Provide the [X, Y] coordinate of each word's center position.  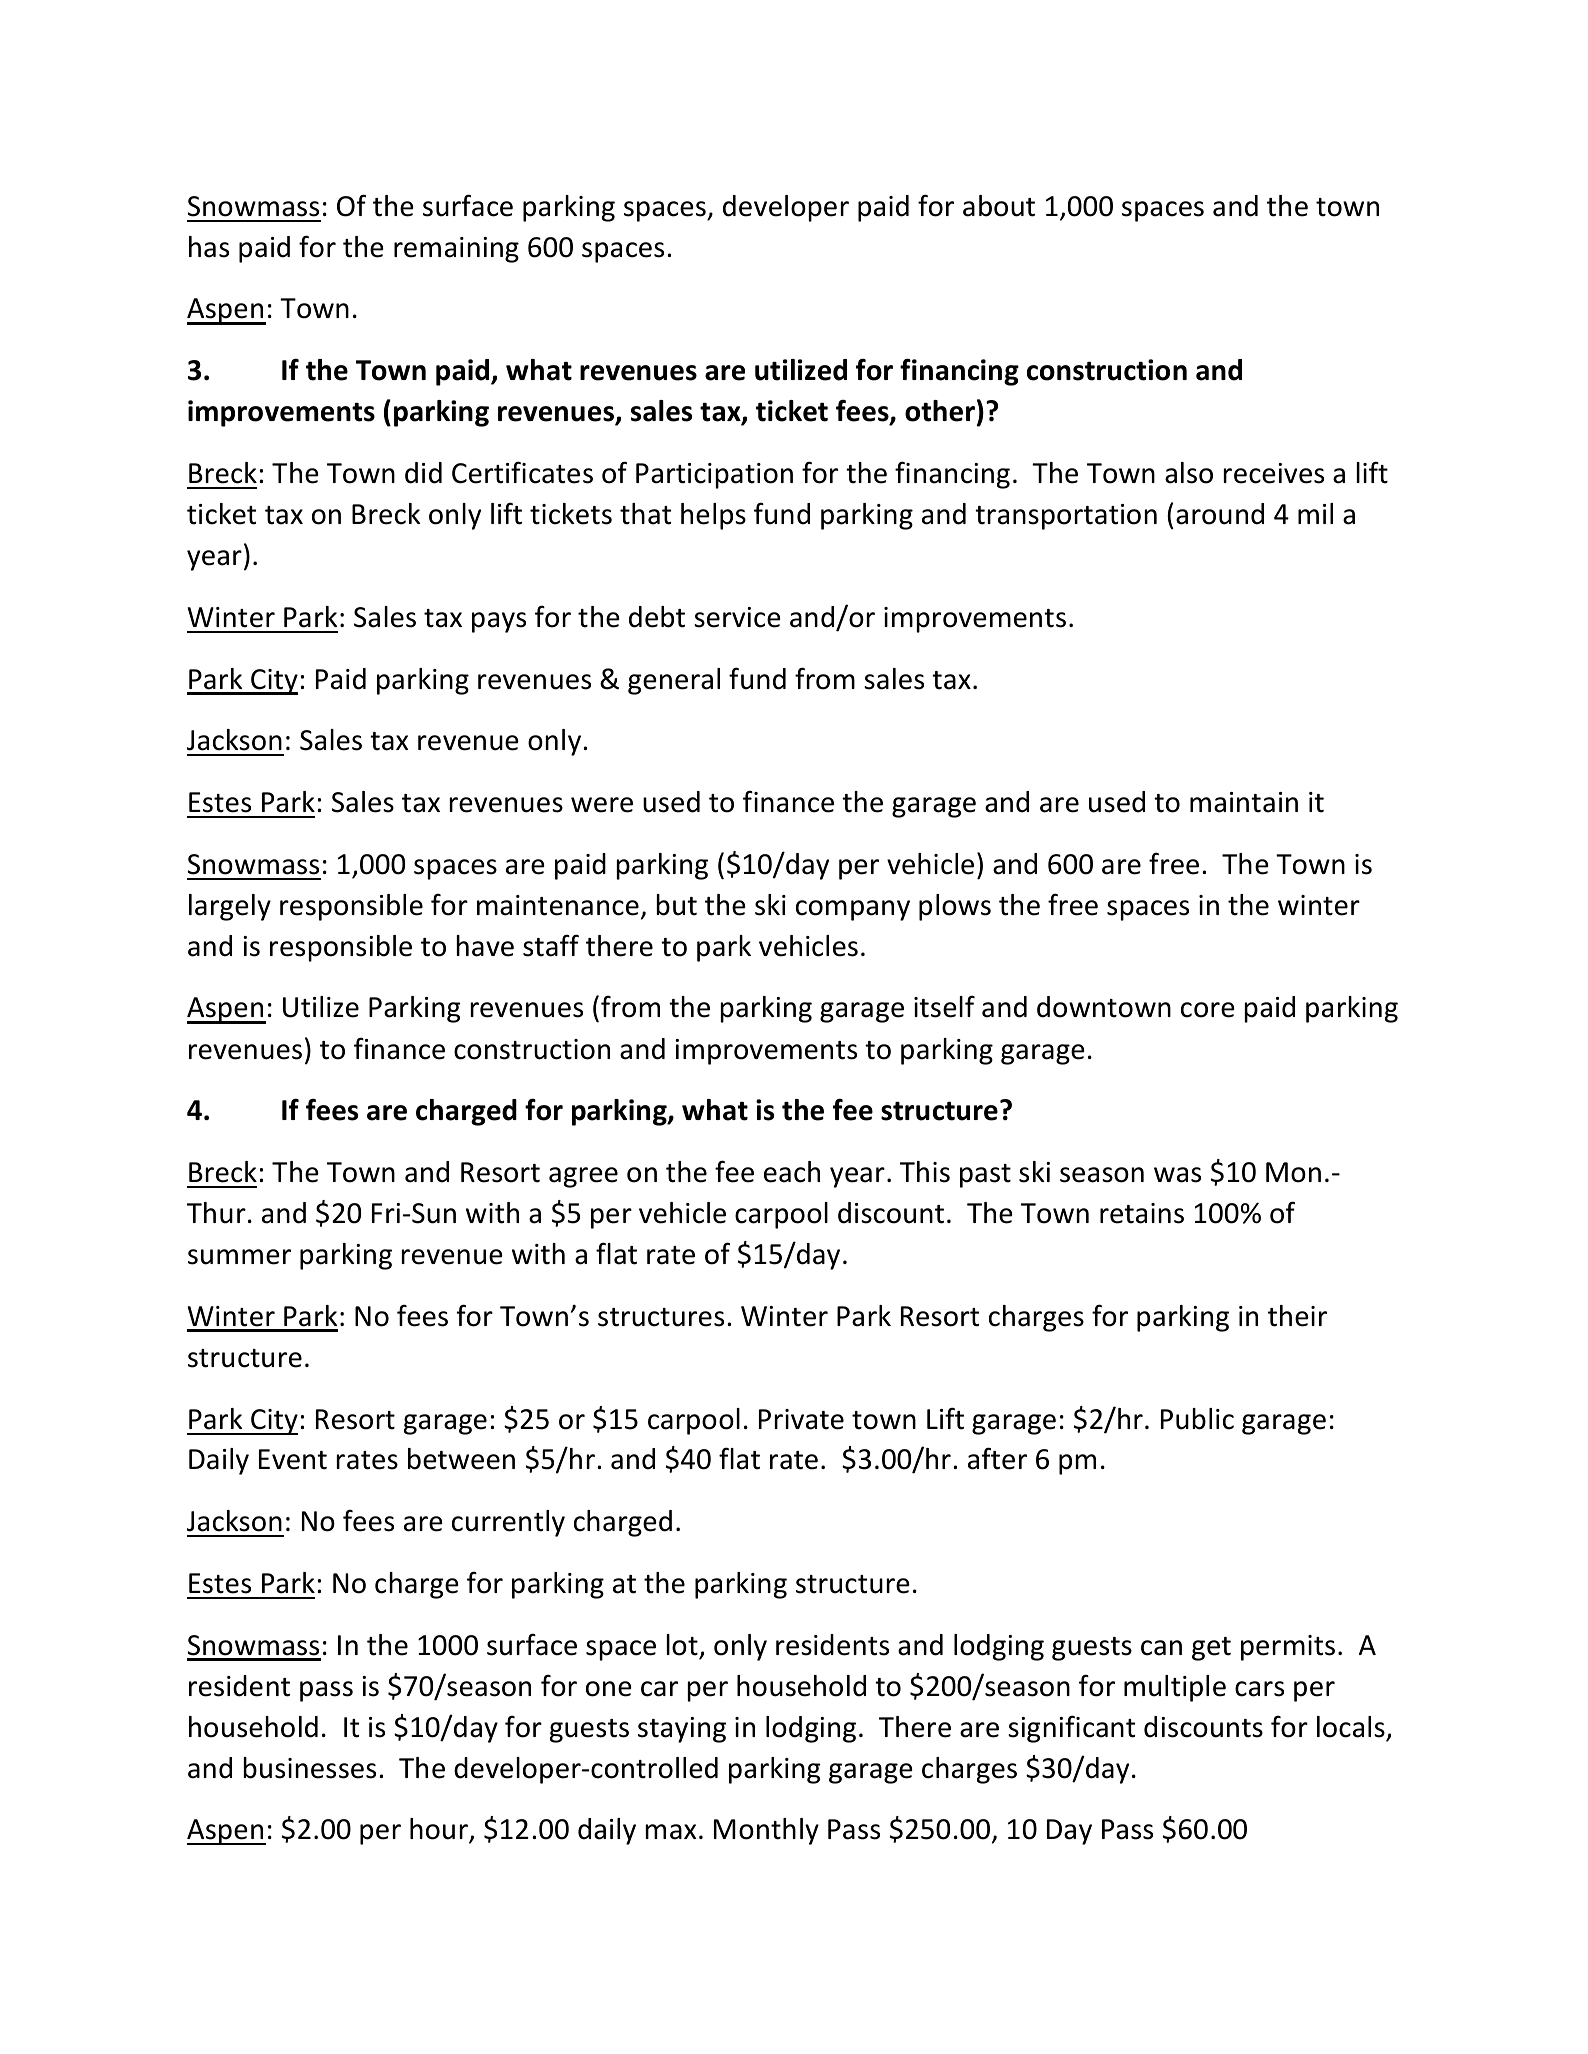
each [792, 1172]
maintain [1244, 802]
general [674, 681]
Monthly [766, 1831]
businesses [310, 1768]
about [999, 206]
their [1297, 1316]
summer [239, 1257]
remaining [456, 250]
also [1189, 473]
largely [230, 907]
